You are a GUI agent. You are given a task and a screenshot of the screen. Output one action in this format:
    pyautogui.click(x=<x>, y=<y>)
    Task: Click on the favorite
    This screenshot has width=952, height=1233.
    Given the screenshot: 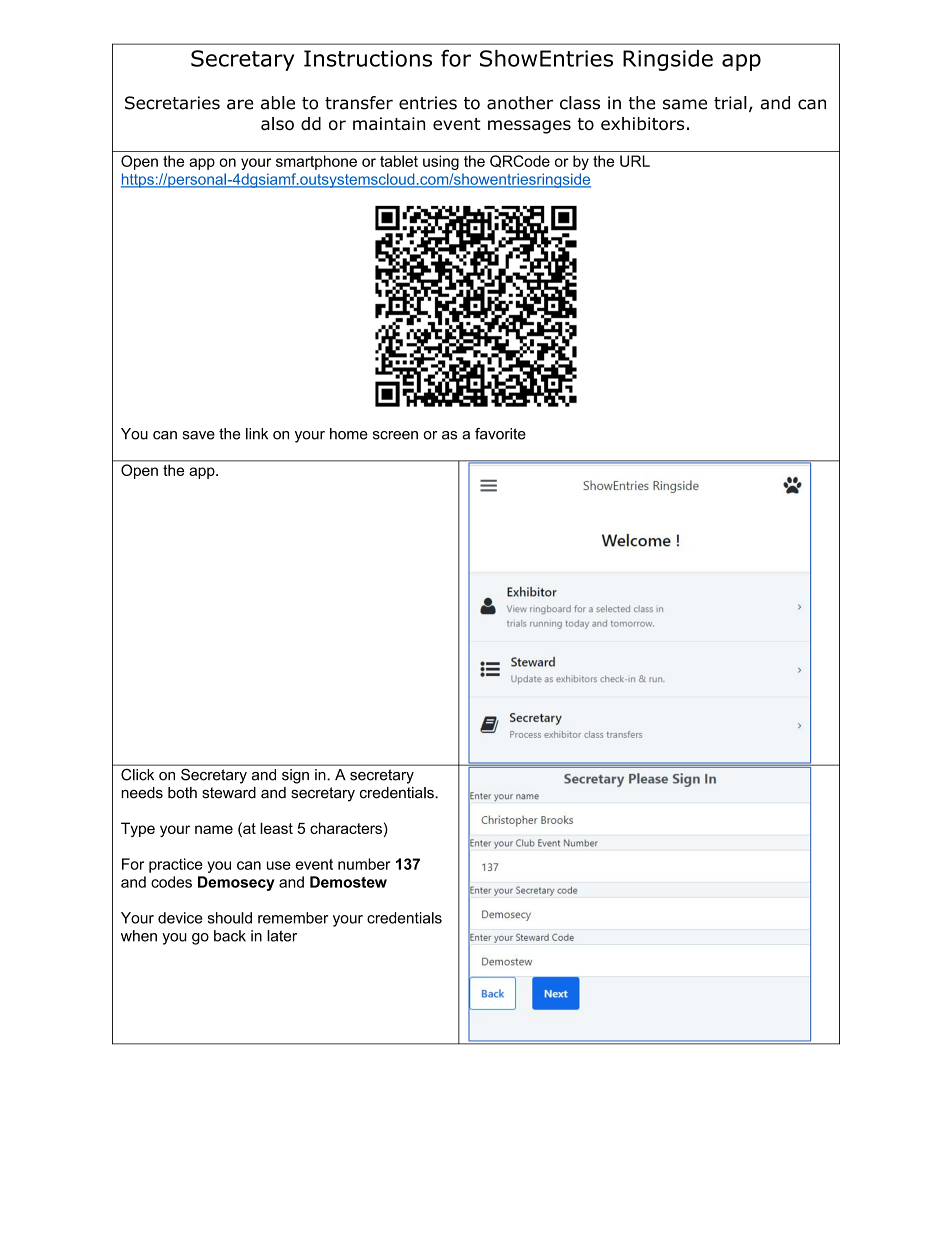 What is the action you would take?
    pyautogui.click(x=500, y=434)
